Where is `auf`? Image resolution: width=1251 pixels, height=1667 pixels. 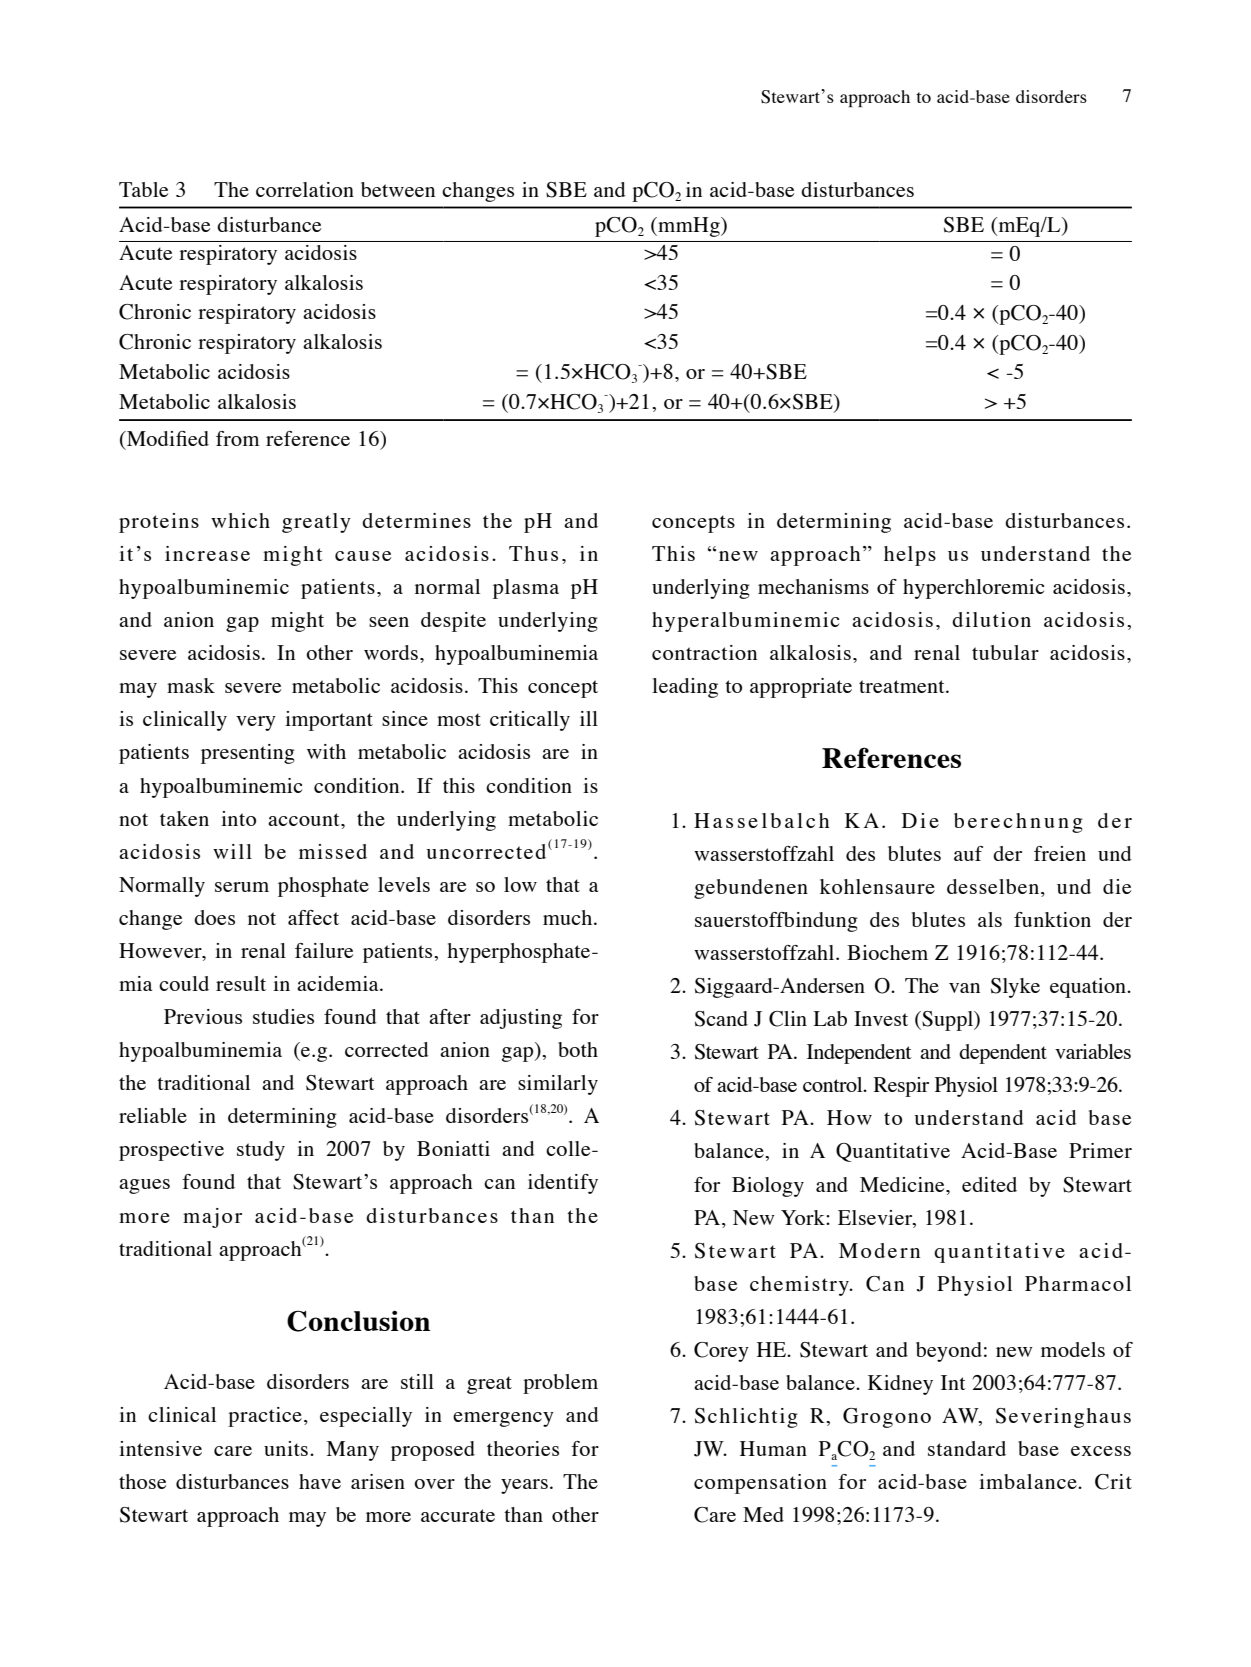 auf is located at coordinates (968, 853).
